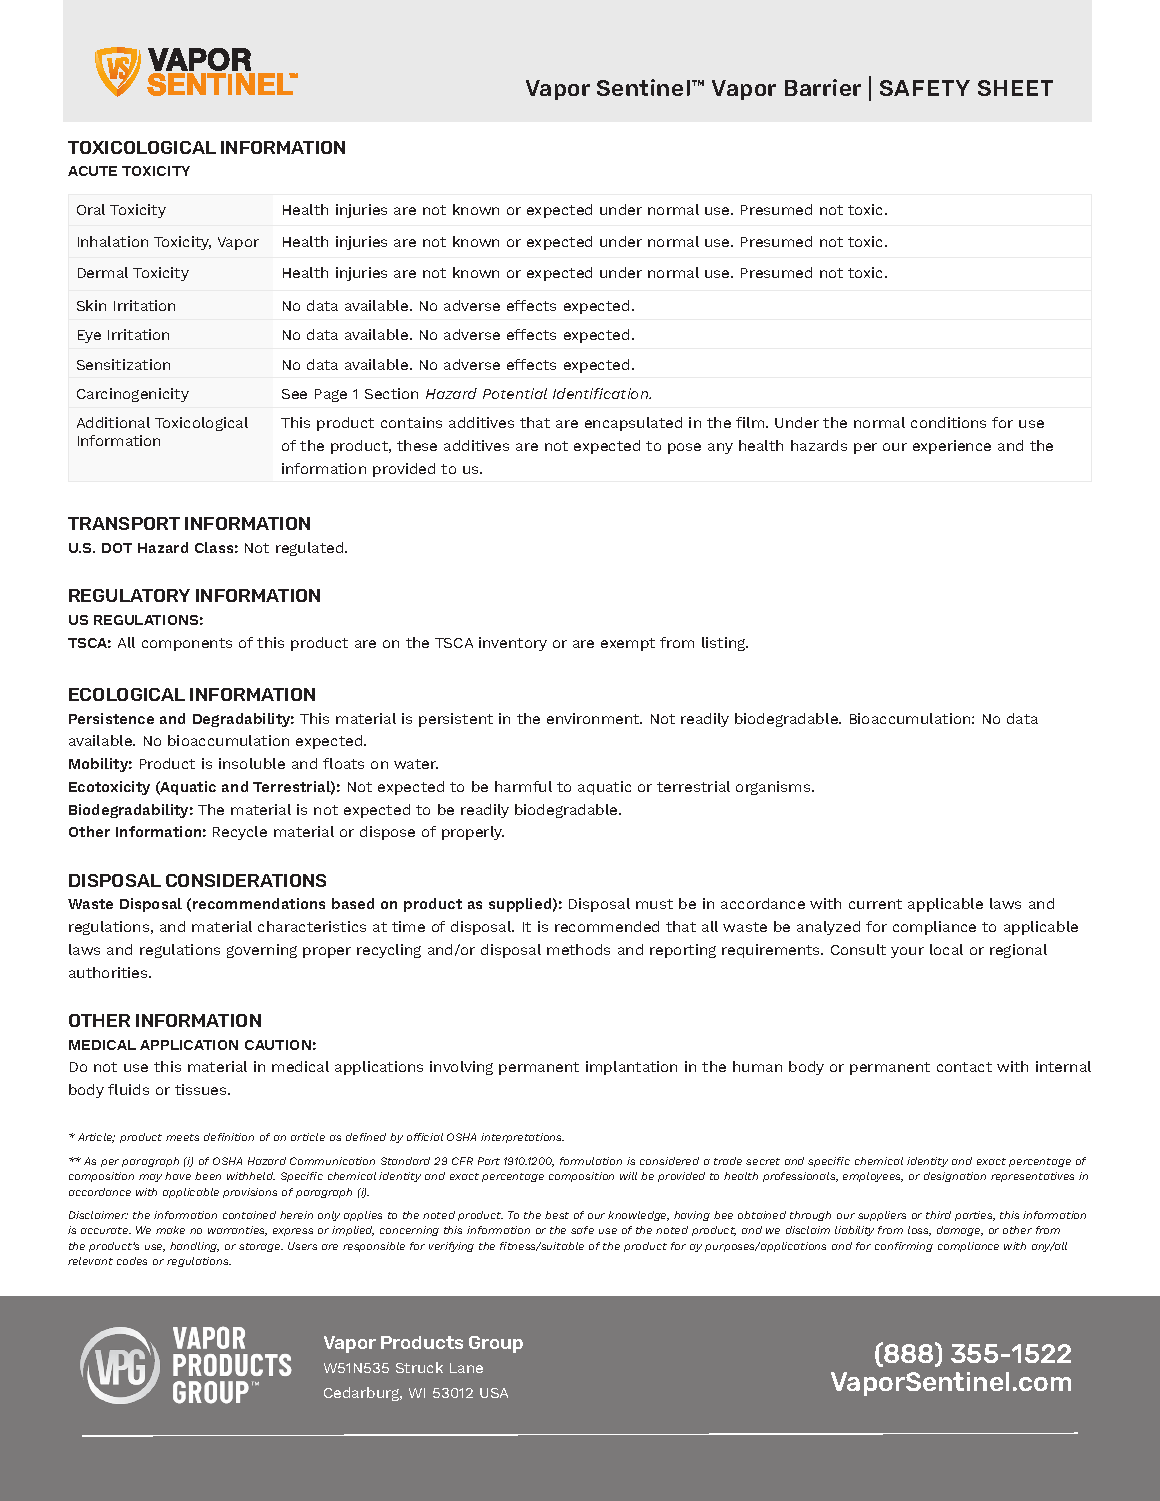 The width and height of the screenshot is (1160, 1501). What do you see at coordinates (132, 1261) in the screenshot?
I see `codes` at bounding box center [132, 1261].
